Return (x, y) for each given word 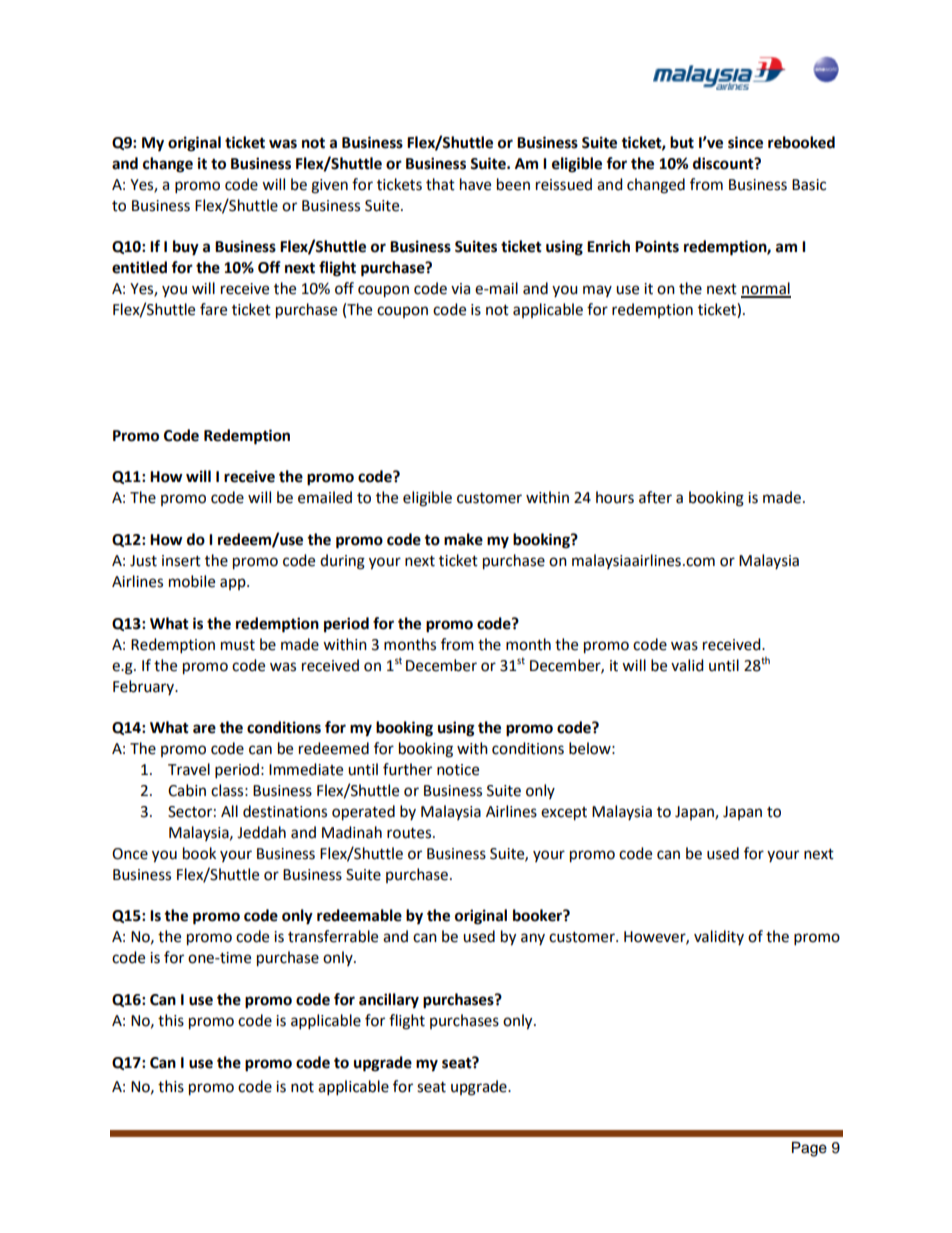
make (463, 539)
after (655, 497)
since (745, 142)
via (460, 289)
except (564, 814)
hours (615, 497)
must (238, 645)
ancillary (389, 1001)
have (475, 184)
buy (186, 248)
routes (410, 833)
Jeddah (261, 832)
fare (213, 309)
